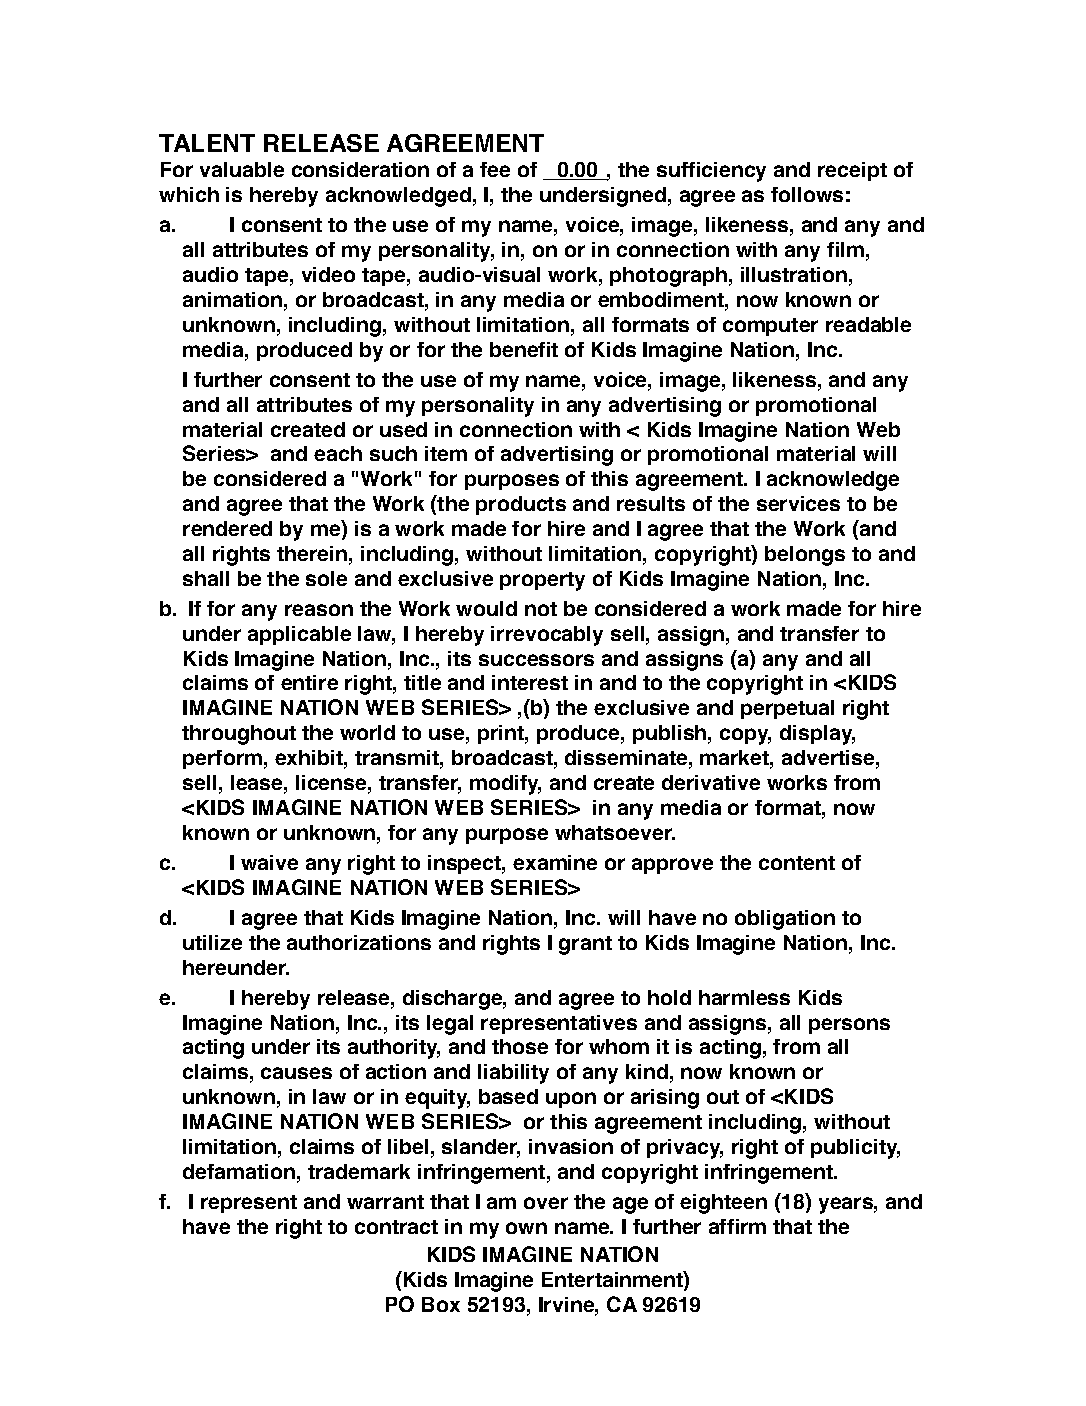  Describe the element at coordinates (495, 169) in the document. I see `fee` at that location.
